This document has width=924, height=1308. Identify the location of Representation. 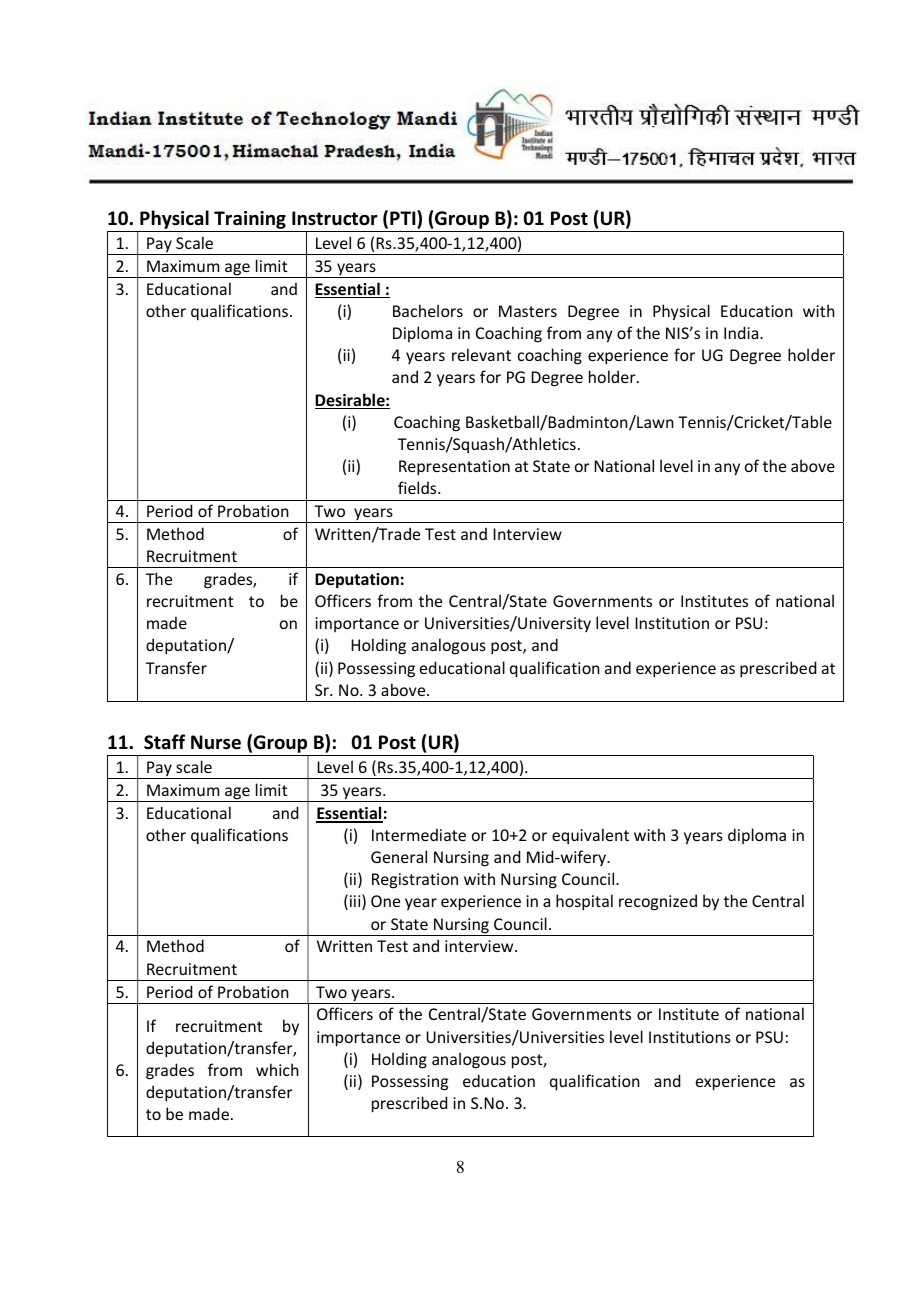
(454, 468).
